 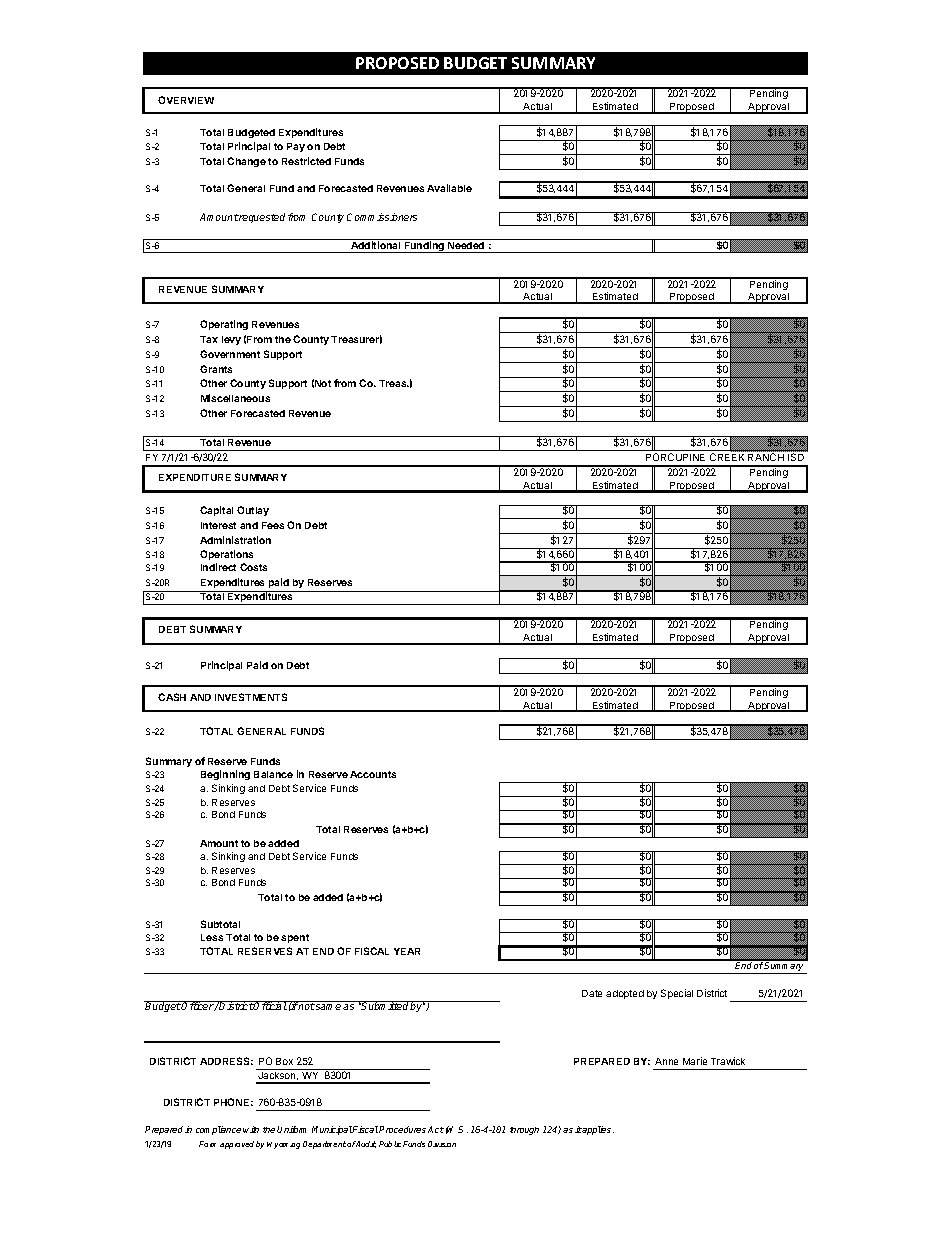 I want to click on Division, so click(x=442, y=1144).
